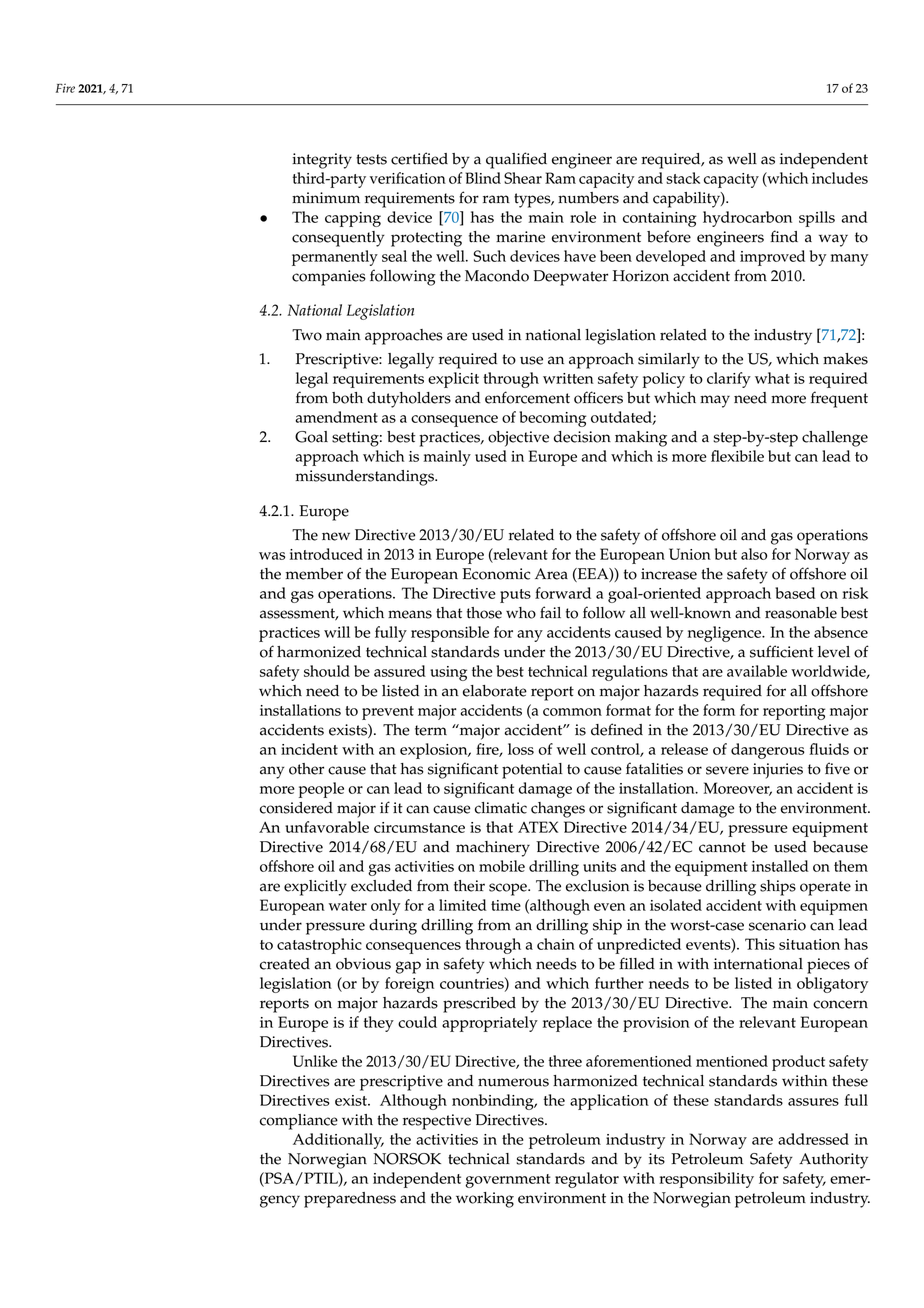 The image size is (924, 1308). What do you see at coordinates (588, 198) in the screenshot?
I see `numbers` at bounding box center [588, 198].
